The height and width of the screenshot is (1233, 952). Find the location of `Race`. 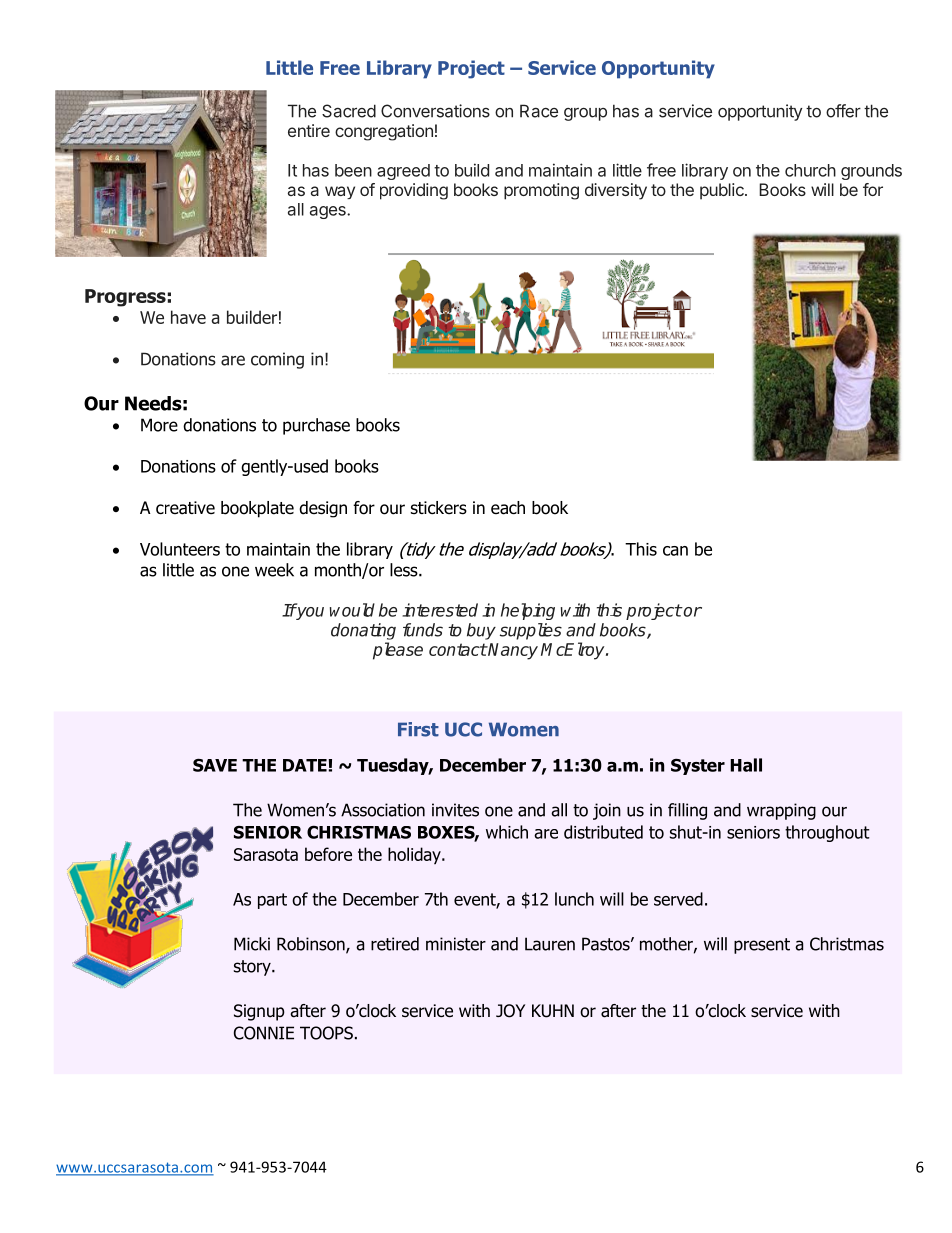

Race is located at coordinates (539, 111).
